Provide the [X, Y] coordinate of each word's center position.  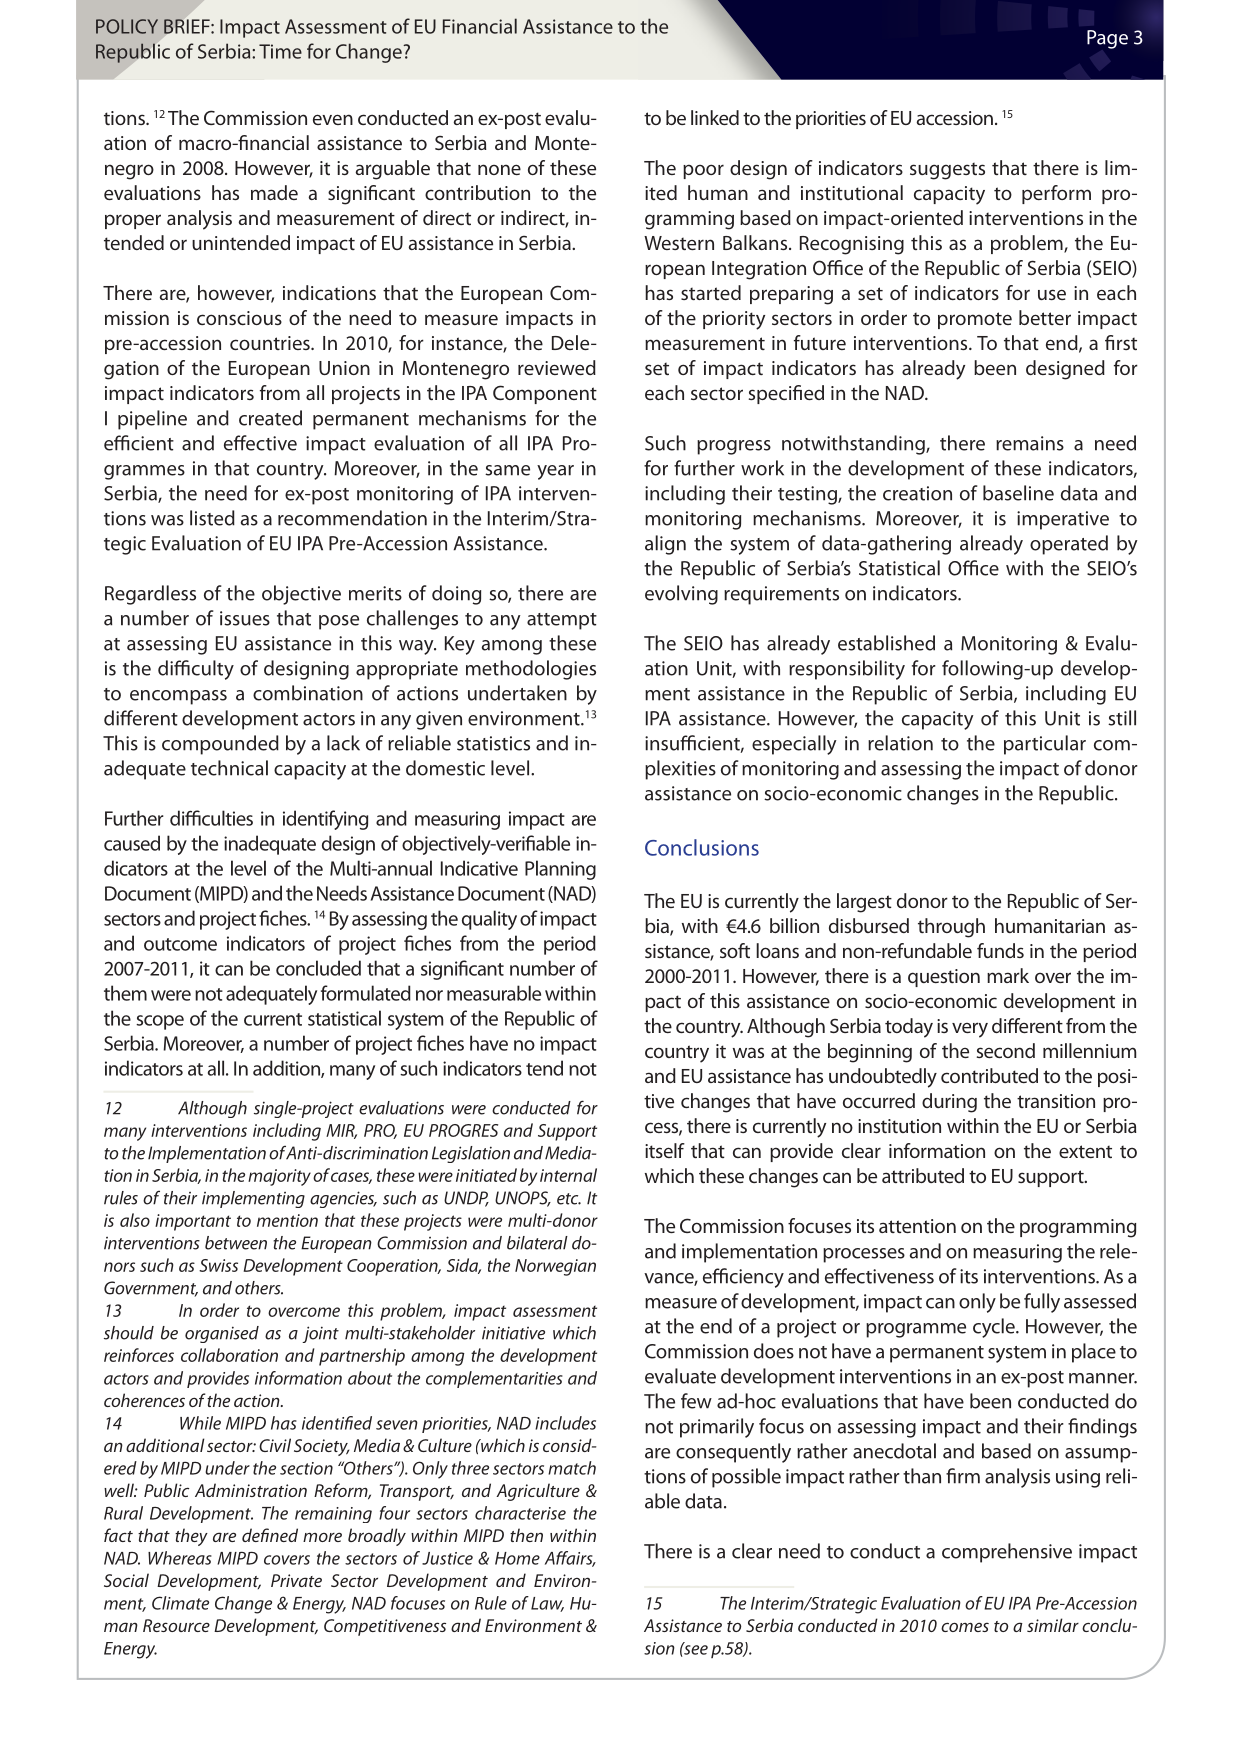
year [555, 472]
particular [1045, 745]
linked [715, 117]
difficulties [211, 818]
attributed [923, 1175]
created [270, 418]
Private [296, 1580]
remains [1030, 443]
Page [1107, 39]
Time [280, 51]
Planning [560, 870]
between [236, 1243]
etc [569, 1199]
